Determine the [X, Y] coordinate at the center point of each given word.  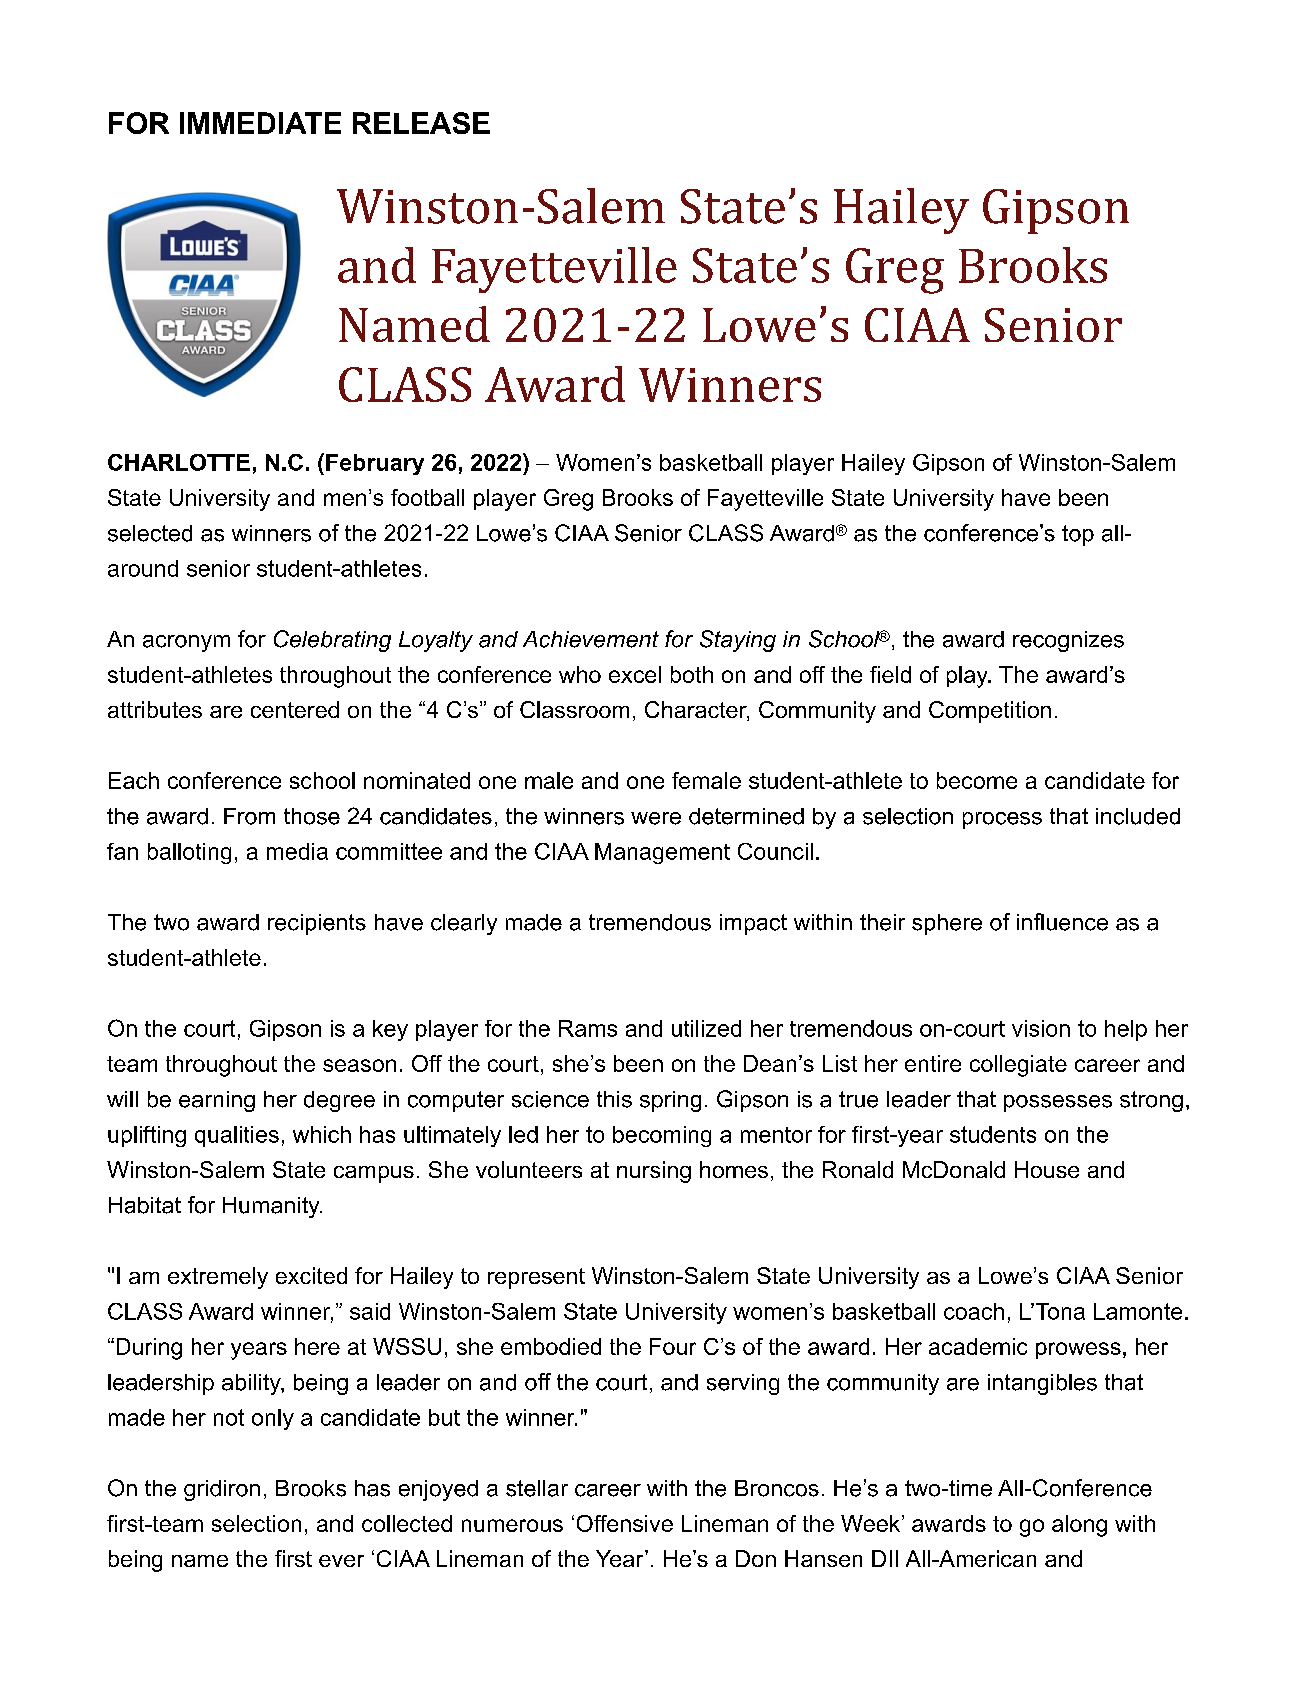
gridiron [222, 1490]
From [249, 816]
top [1078, 535]
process [1002, 820]
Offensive [625, 1523]
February [375, 464]
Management [662, 853]
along [1079, 1526]
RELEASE [421, 123]
